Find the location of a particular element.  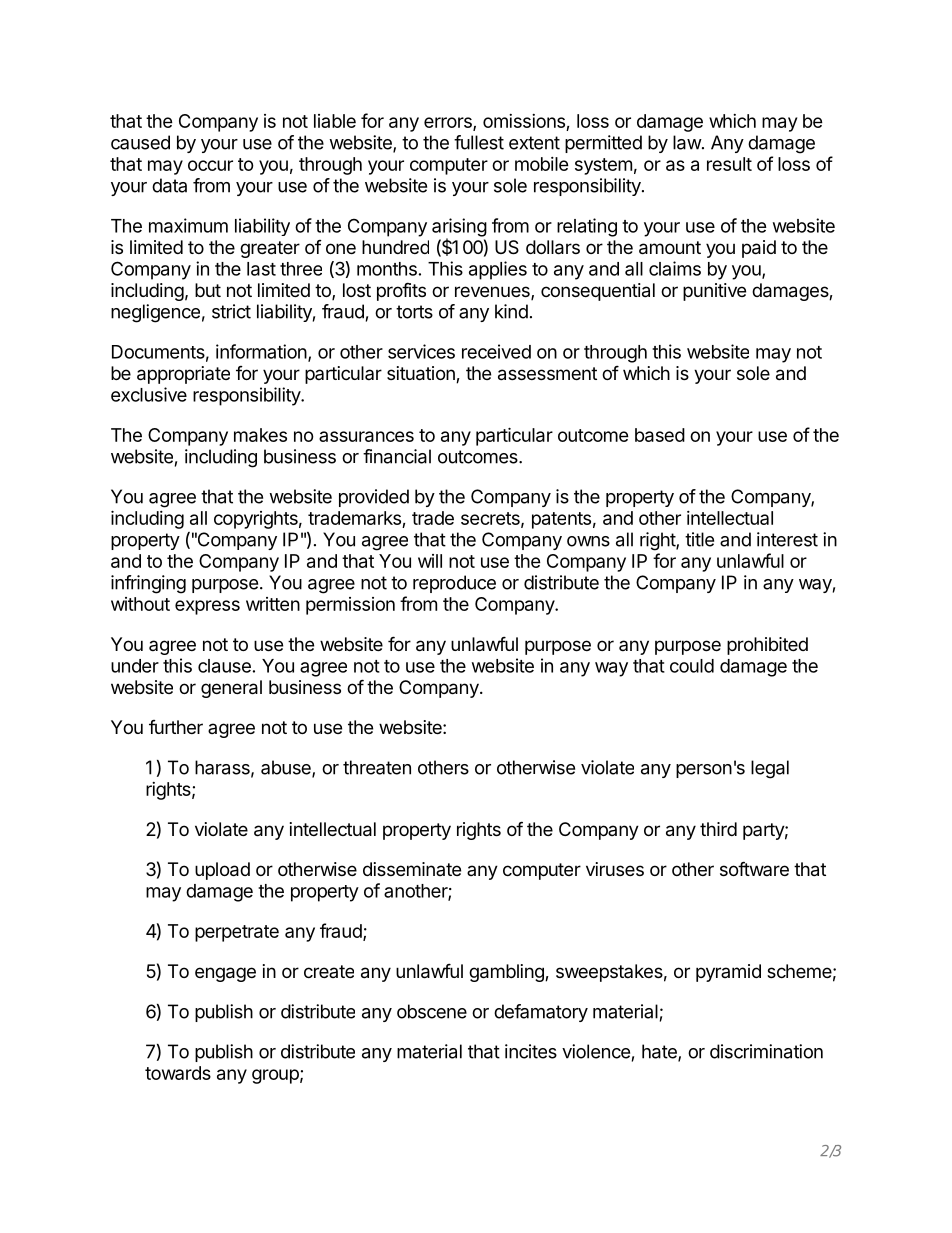

occur is located at coordinates (210, 165).
